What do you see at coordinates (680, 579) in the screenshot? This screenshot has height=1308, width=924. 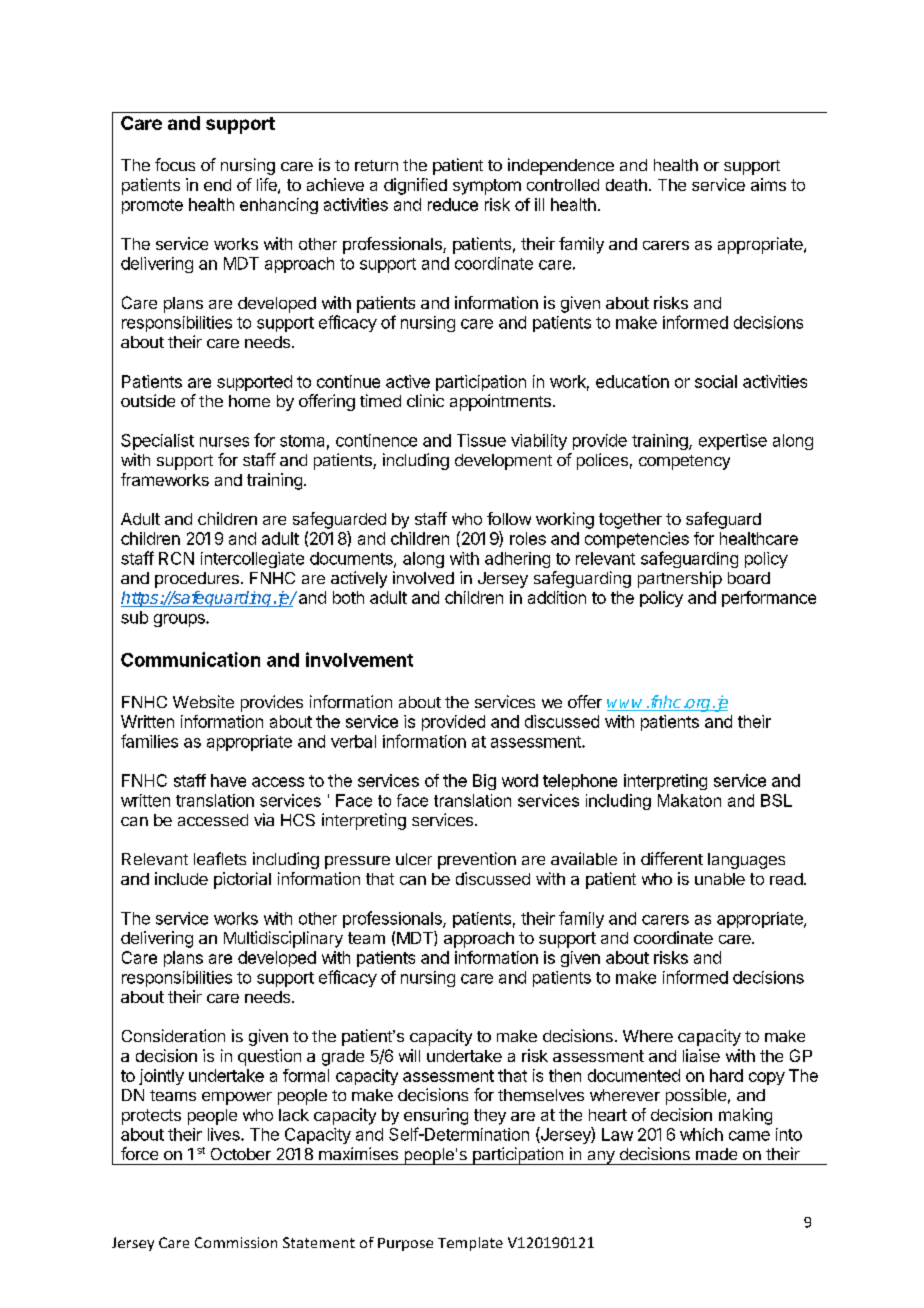 I see `partnership` at bounding box center [680, 579].
